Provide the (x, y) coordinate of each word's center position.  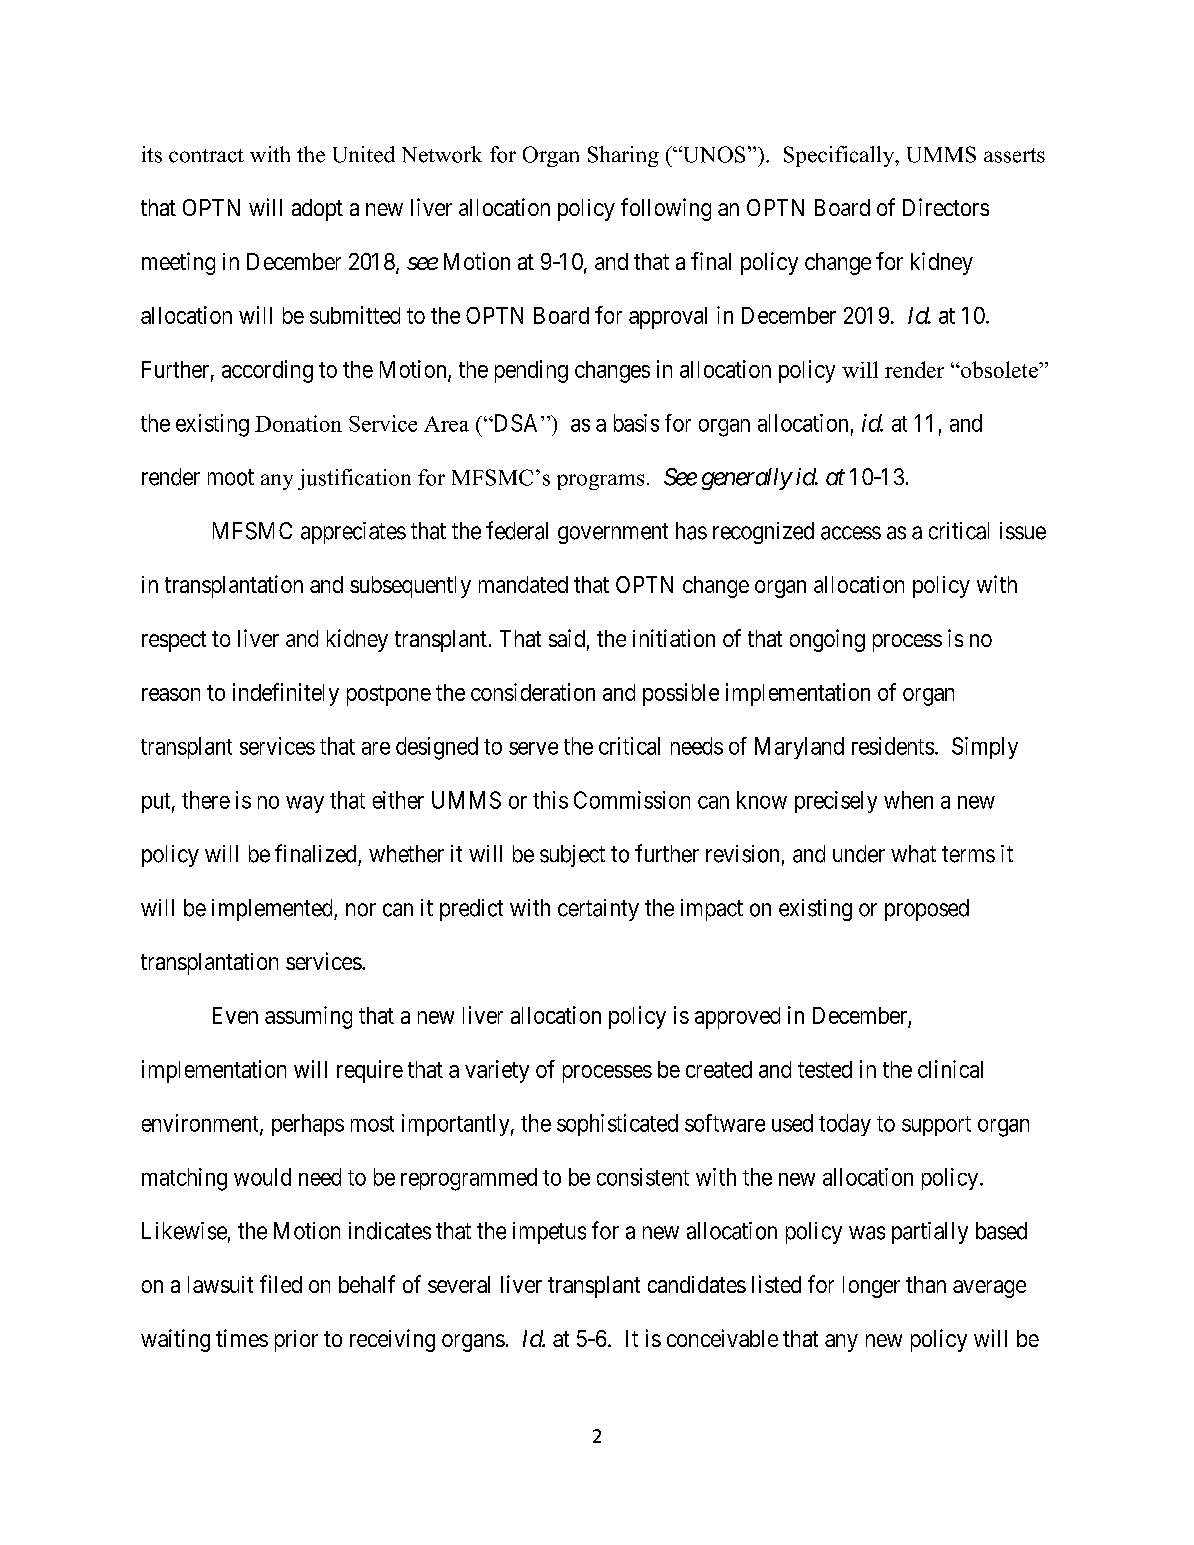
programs (600, 482)
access (851, 533)
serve (533, 748)
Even (235, 1015)
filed (281, 1284)
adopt (317, 210)
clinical (950, 1069)
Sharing (623, 156)
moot (231, 477)
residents (893, 746)
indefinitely (286, 694)
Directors (946, 207)
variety (497, 1071)
